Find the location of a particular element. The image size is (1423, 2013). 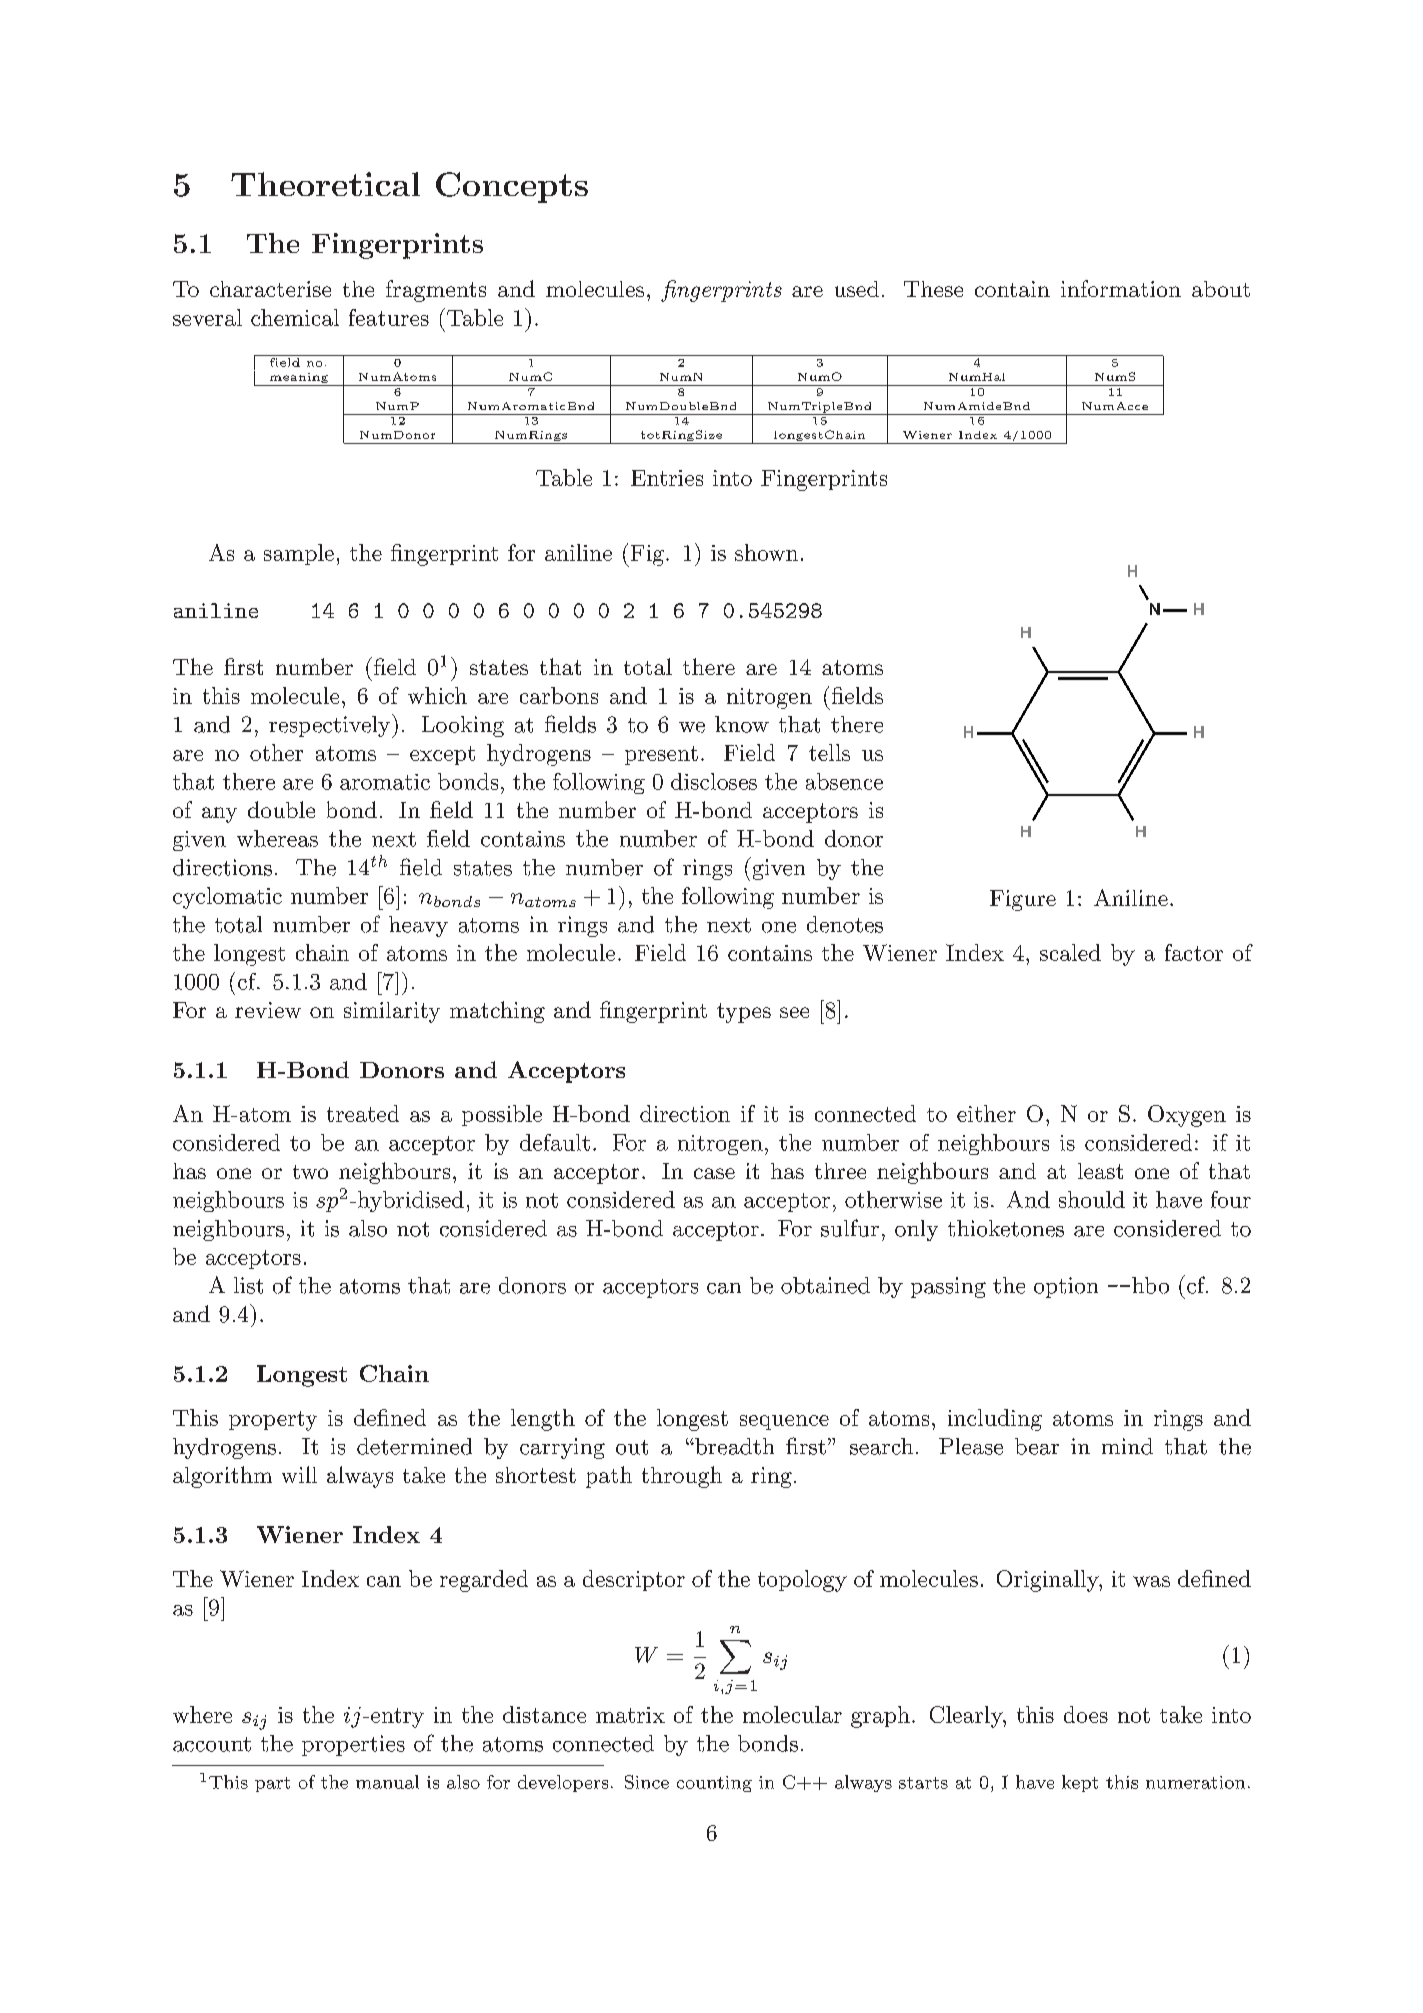

Theoretical is located at coordinates (325, 184).
